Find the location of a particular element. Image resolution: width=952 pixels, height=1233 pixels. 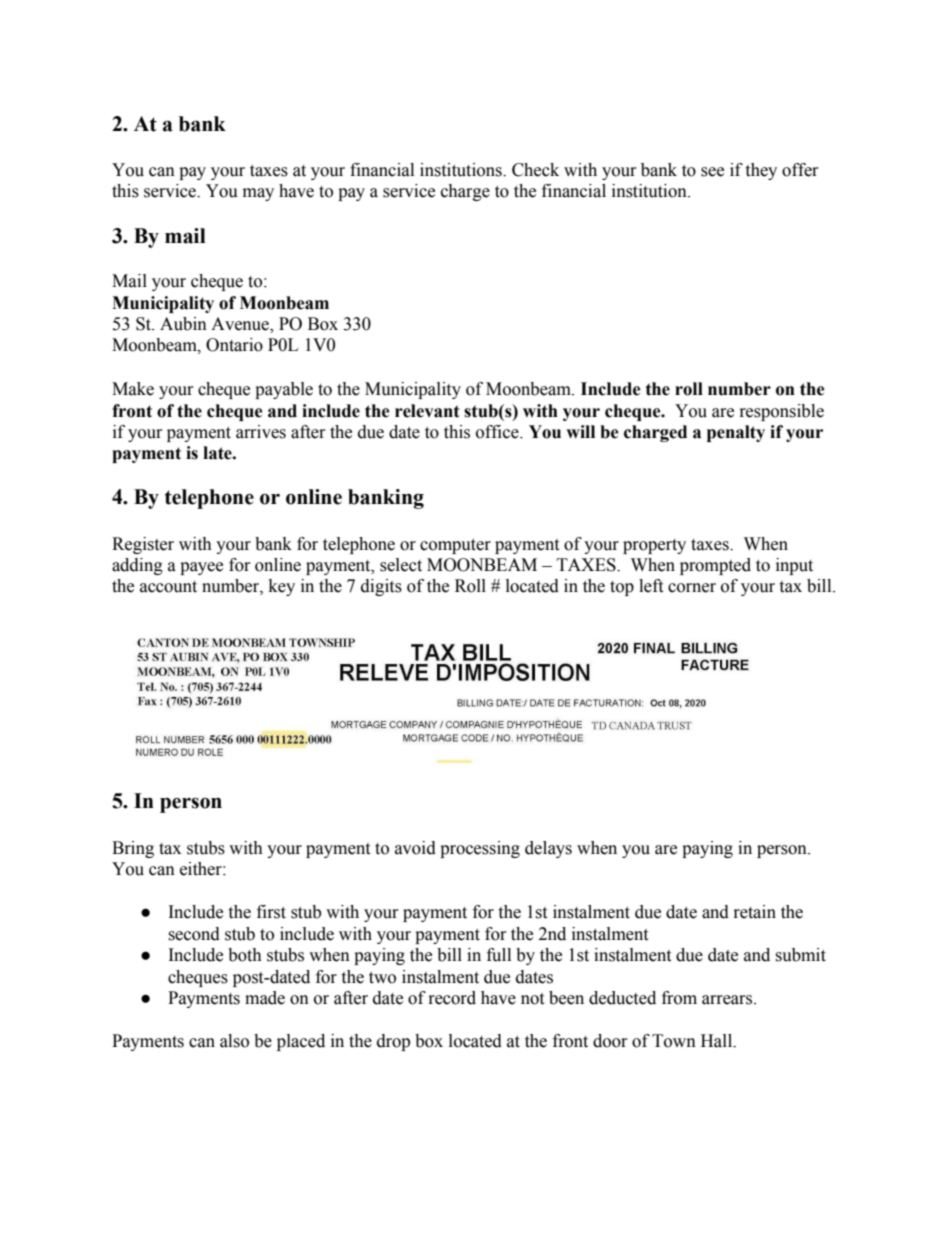

see is located at coordinates (712, 172).
